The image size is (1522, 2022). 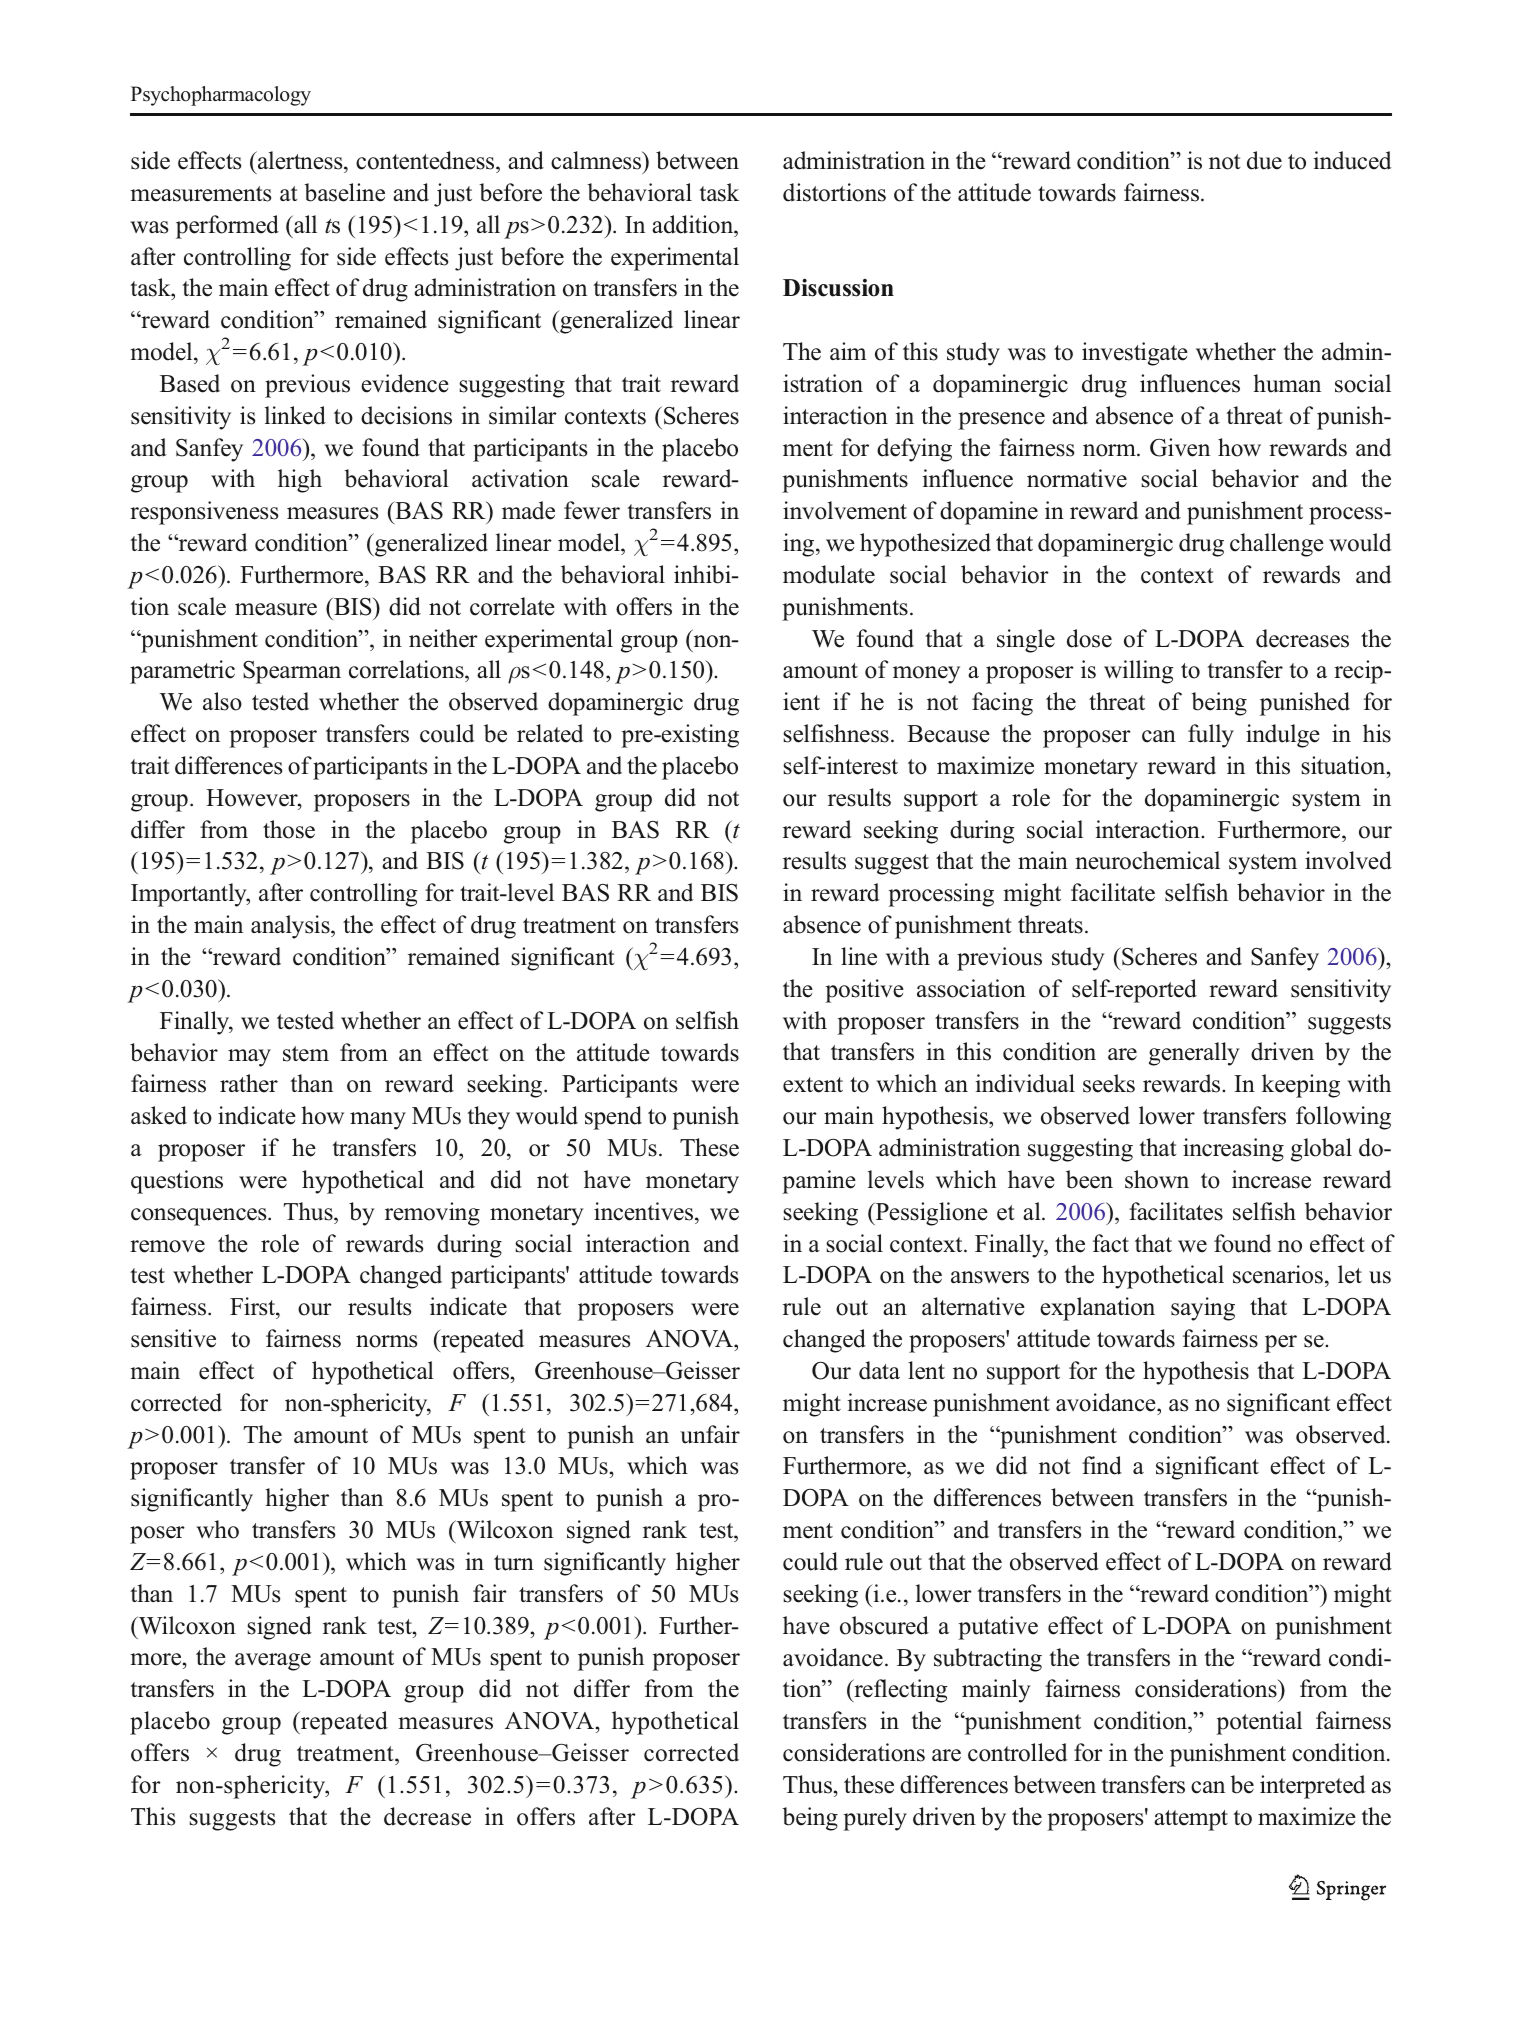 What do you see at coordinates (1211, 736) in the image?
I see `fully` at bounding box center [1211, 736].
